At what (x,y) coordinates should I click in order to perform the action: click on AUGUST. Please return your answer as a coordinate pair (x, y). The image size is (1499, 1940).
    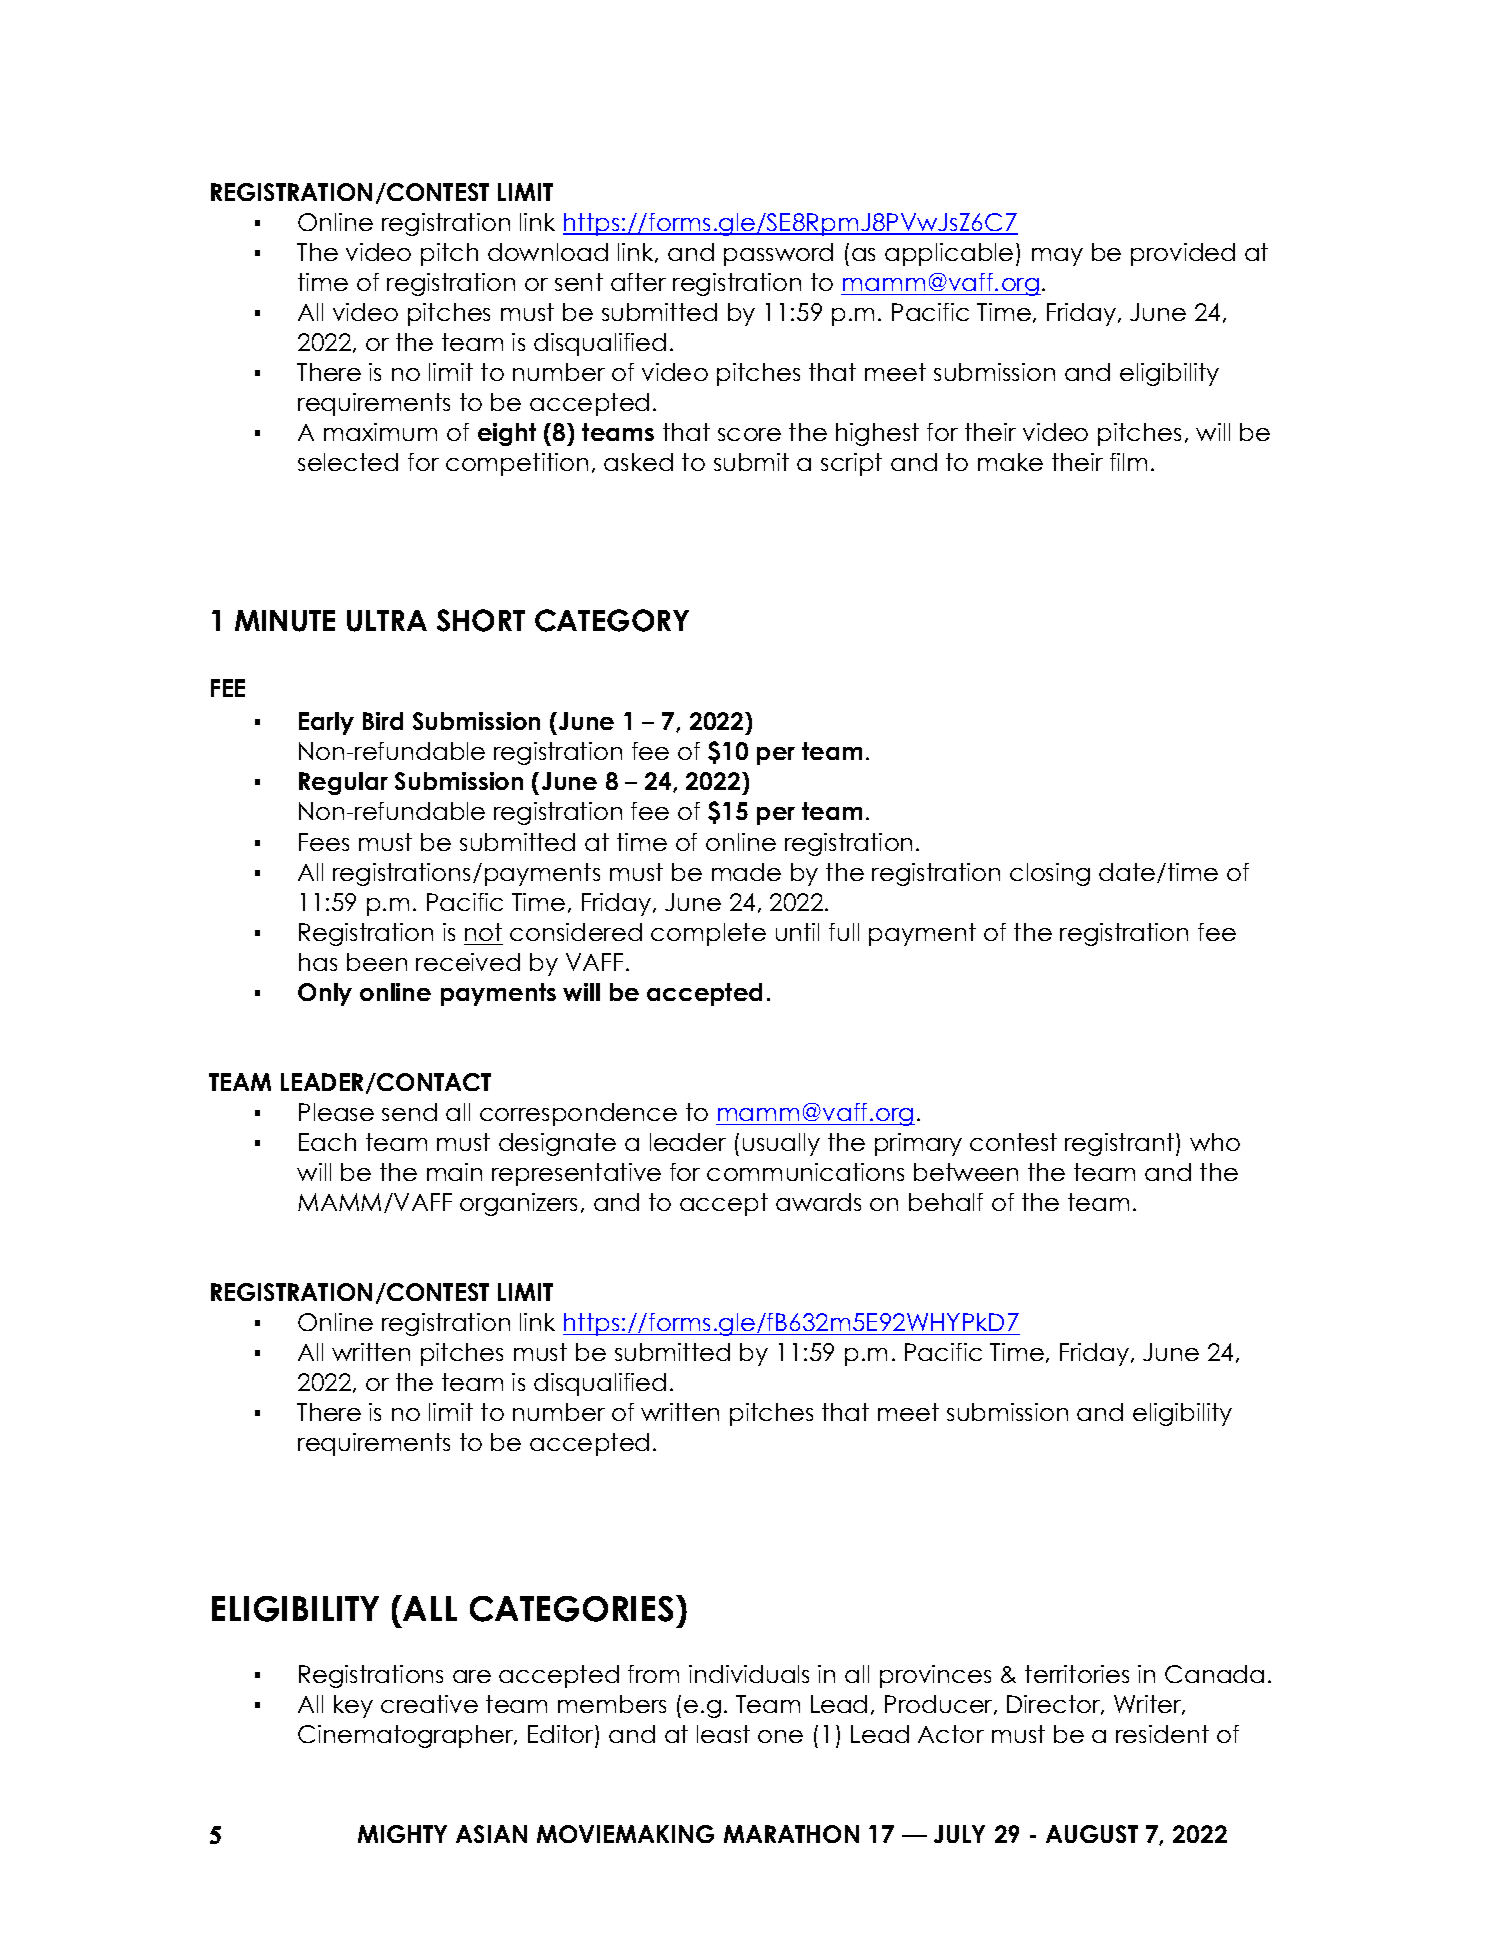
    Looking at the image, I should click on (1092, 1834).
